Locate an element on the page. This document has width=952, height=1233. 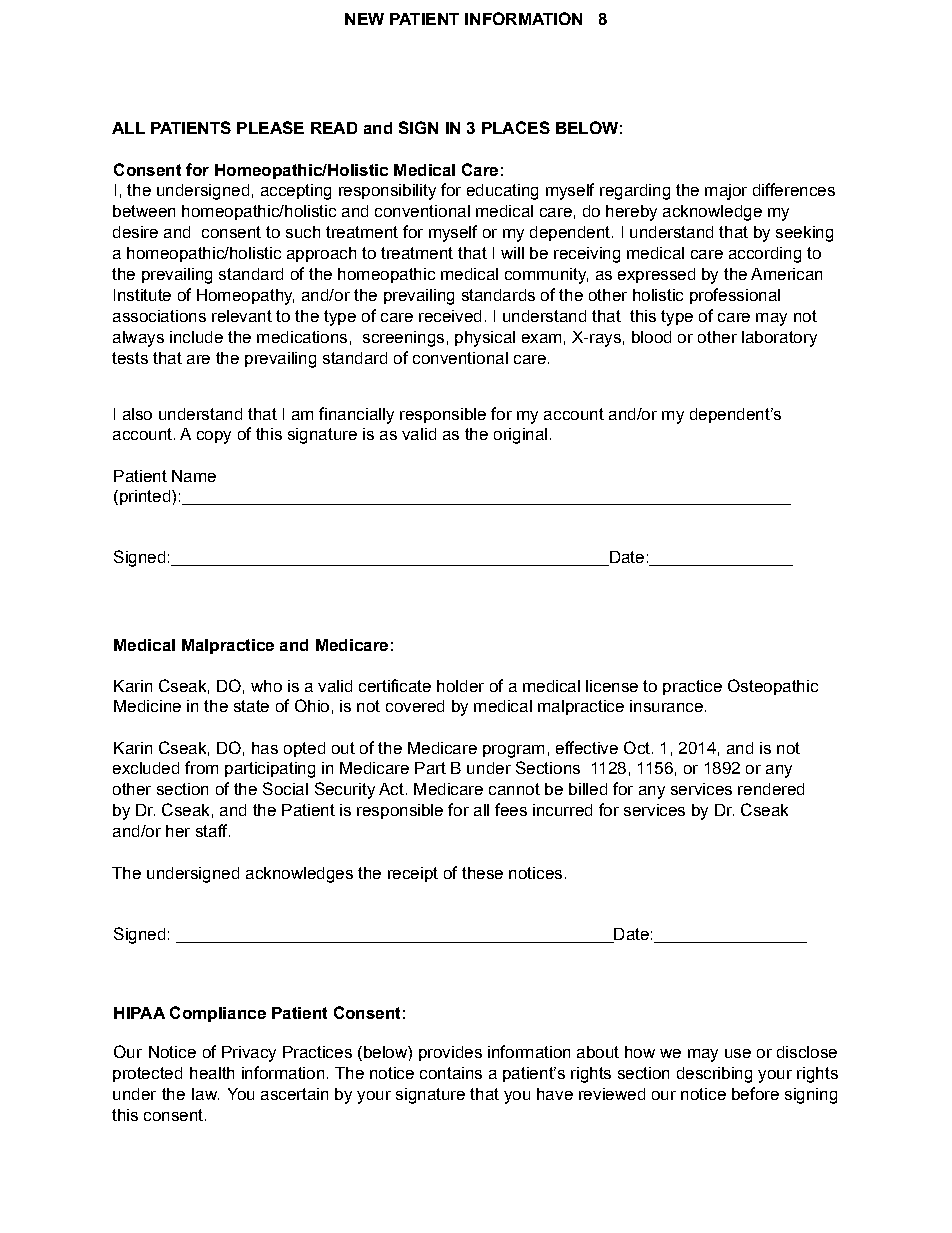
professional is located at coordinates (735, 296).
